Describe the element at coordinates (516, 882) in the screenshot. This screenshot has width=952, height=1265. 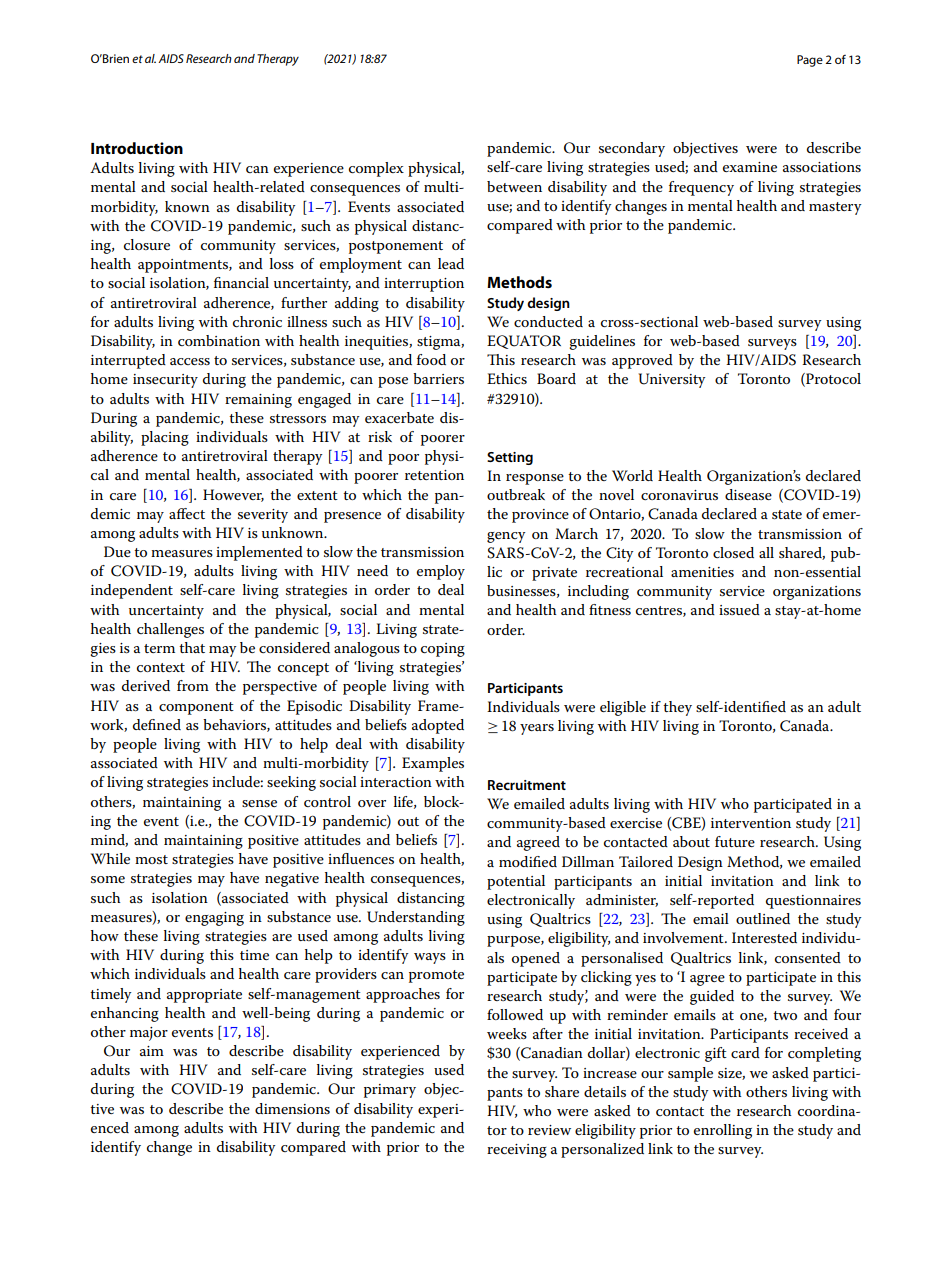
I see `potential` at that location.
